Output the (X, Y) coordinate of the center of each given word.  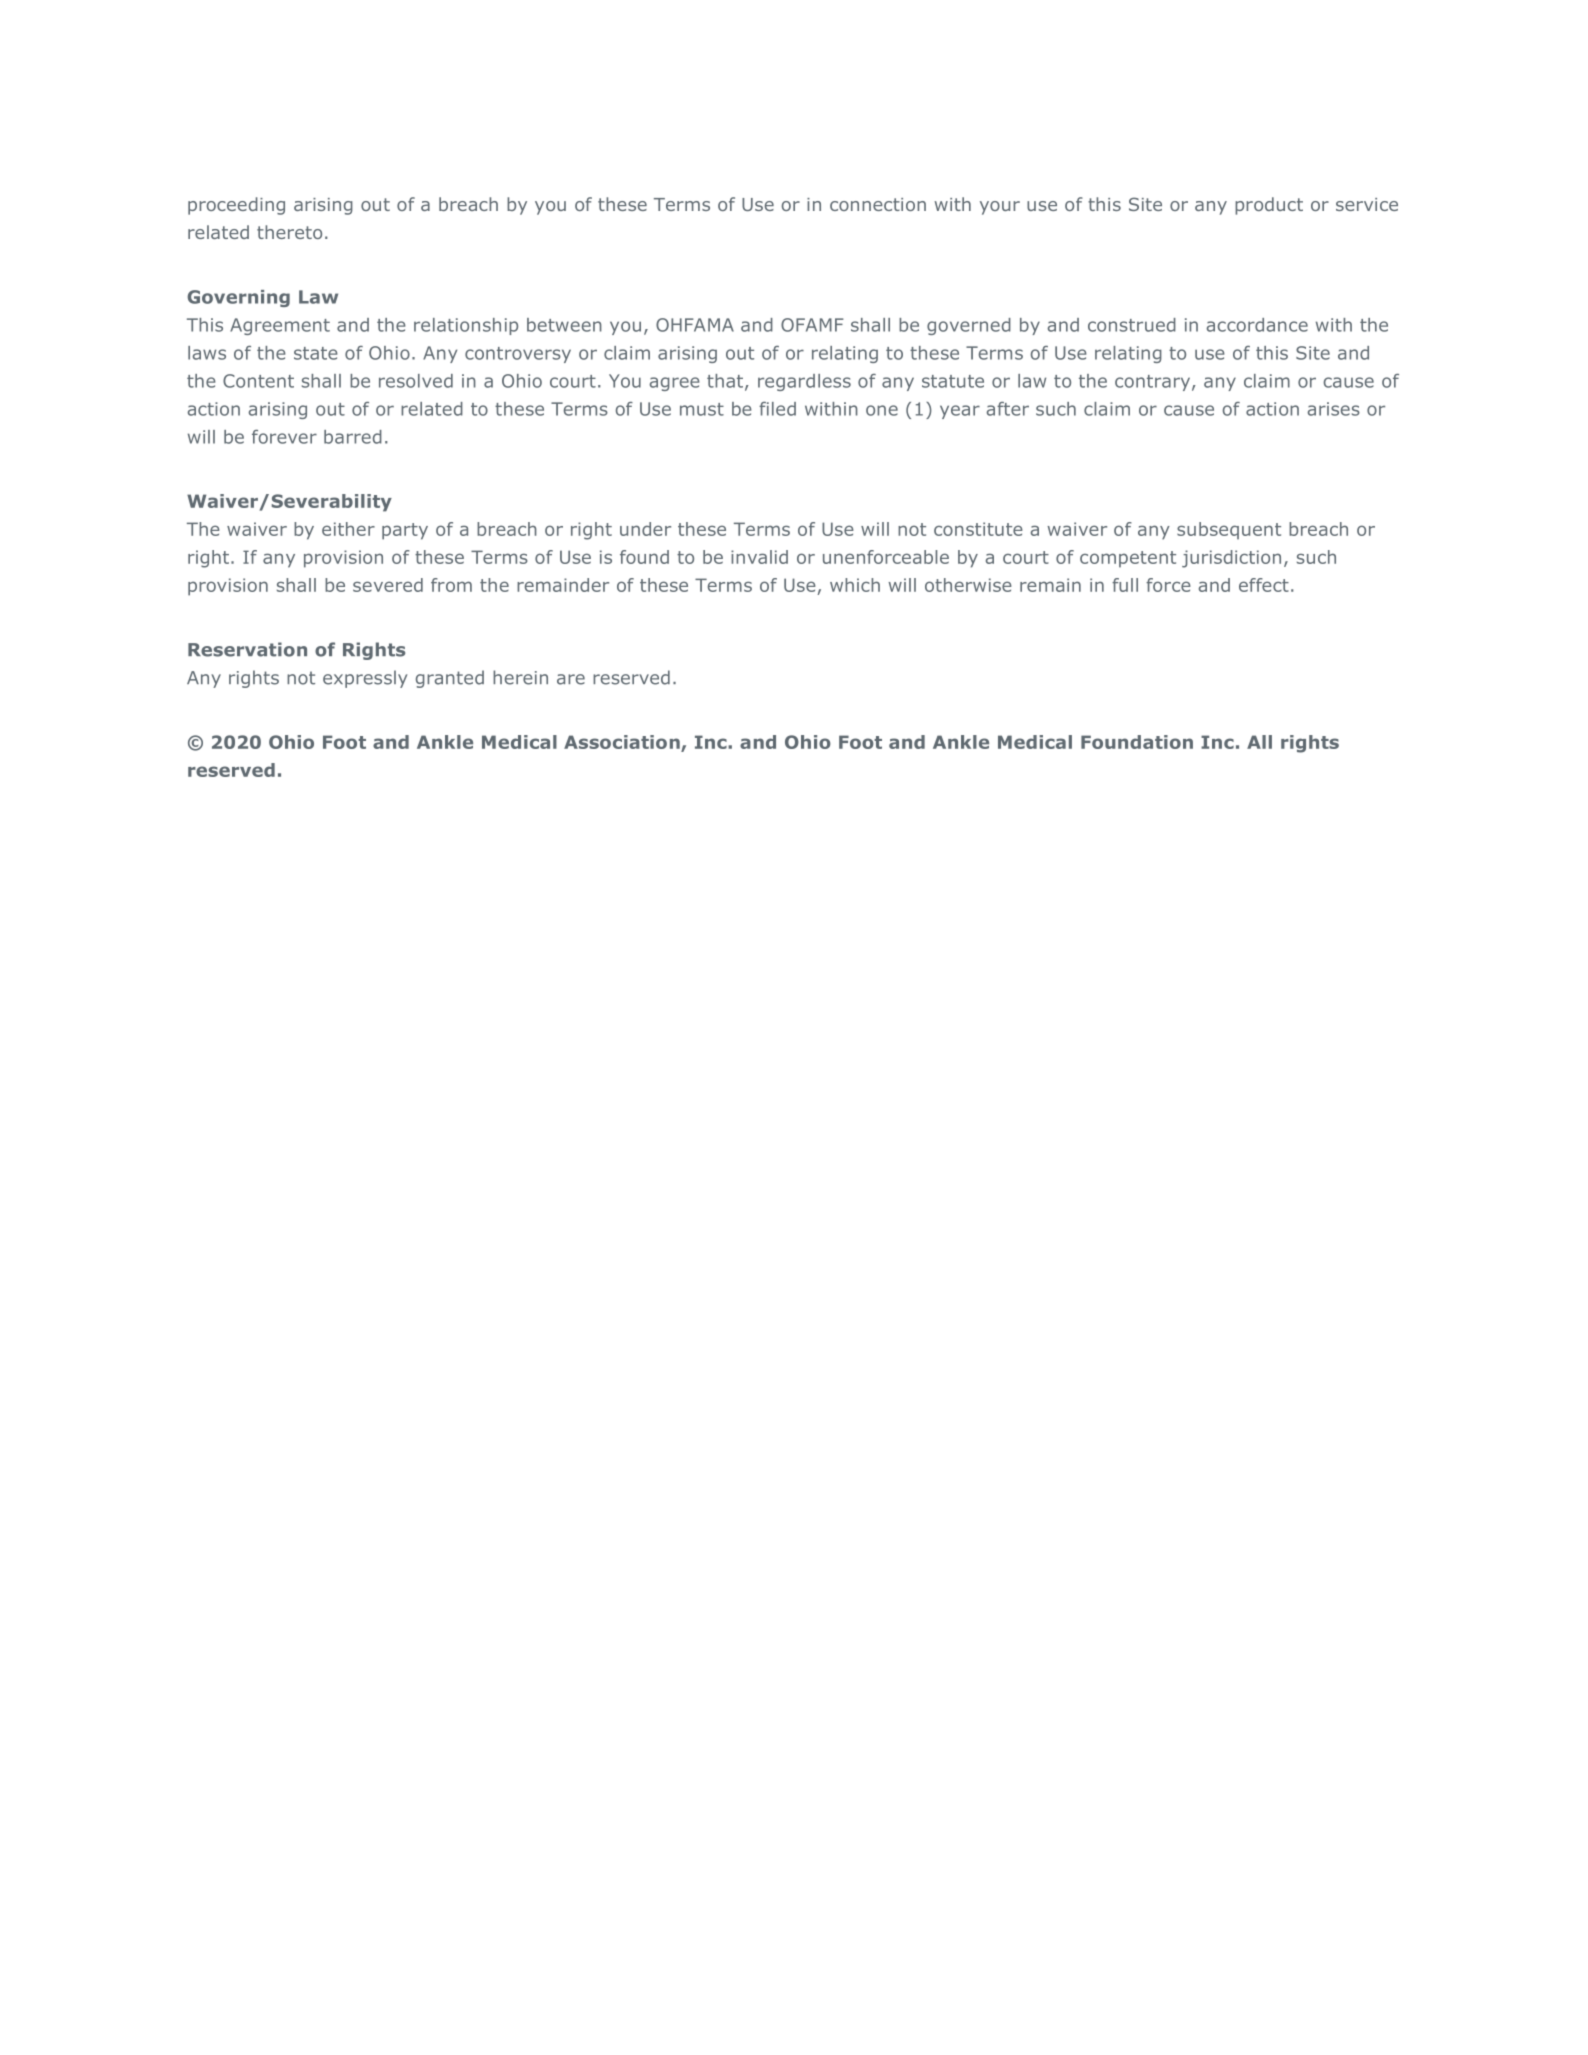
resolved (416, 381)
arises (1333, 409)
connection (878, 204)
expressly (365, 679)
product (1269, 206)
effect (1264, 585)
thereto (289, 232)
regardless (804, 382)
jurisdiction (1231, 559)
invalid (759, 557)
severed (388, 585)
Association (623, 743)
